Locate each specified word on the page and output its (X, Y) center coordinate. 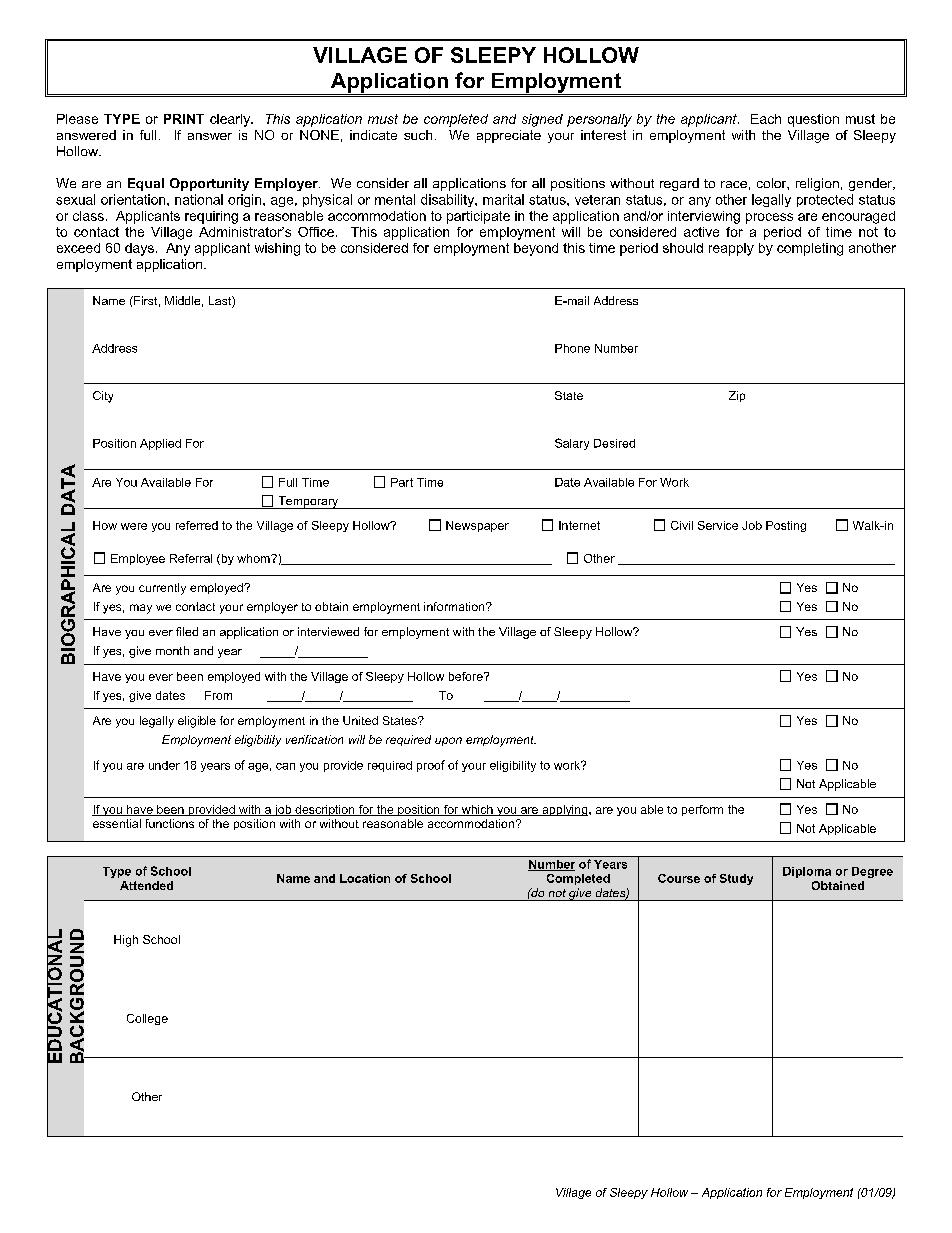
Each (766, 119)
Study (736, 879)
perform (702, 810)
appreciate (509, 136)
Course (679, 878)
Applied (160, 444)
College (147, 1019)
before (467, 676)
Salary (572, 444)
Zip (737, 396)
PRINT (184, 119)
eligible (197, 722)
